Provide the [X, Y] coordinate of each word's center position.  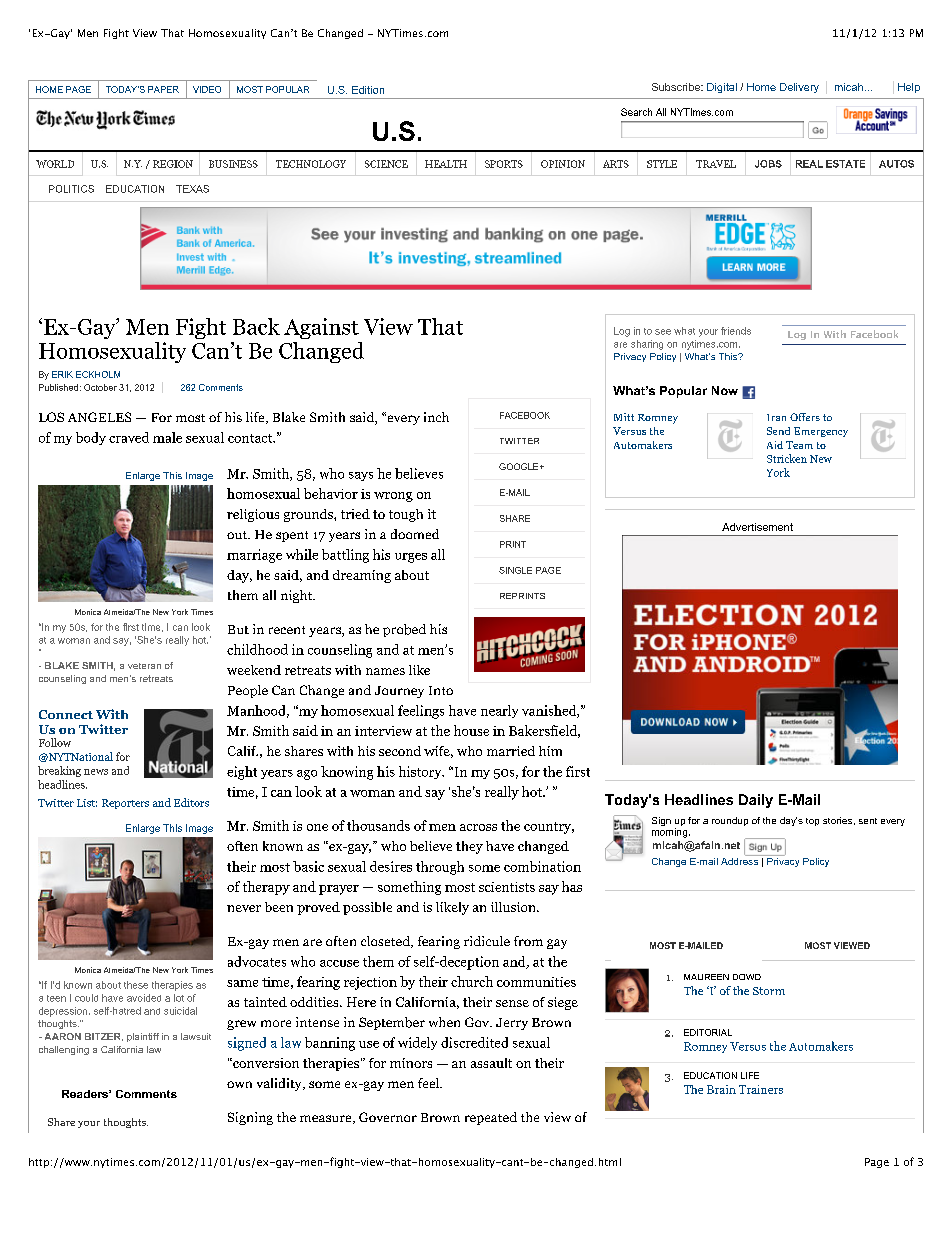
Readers [86, 1094]
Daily [756, 801]
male [167, 437]
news [96, 772]
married [511, 751]
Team [799, 445]
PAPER [163, 89]
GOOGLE [520, 466]
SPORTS [504, 164]
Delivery [799, 88]
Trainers [761, 1089]
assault [491, 1063]
